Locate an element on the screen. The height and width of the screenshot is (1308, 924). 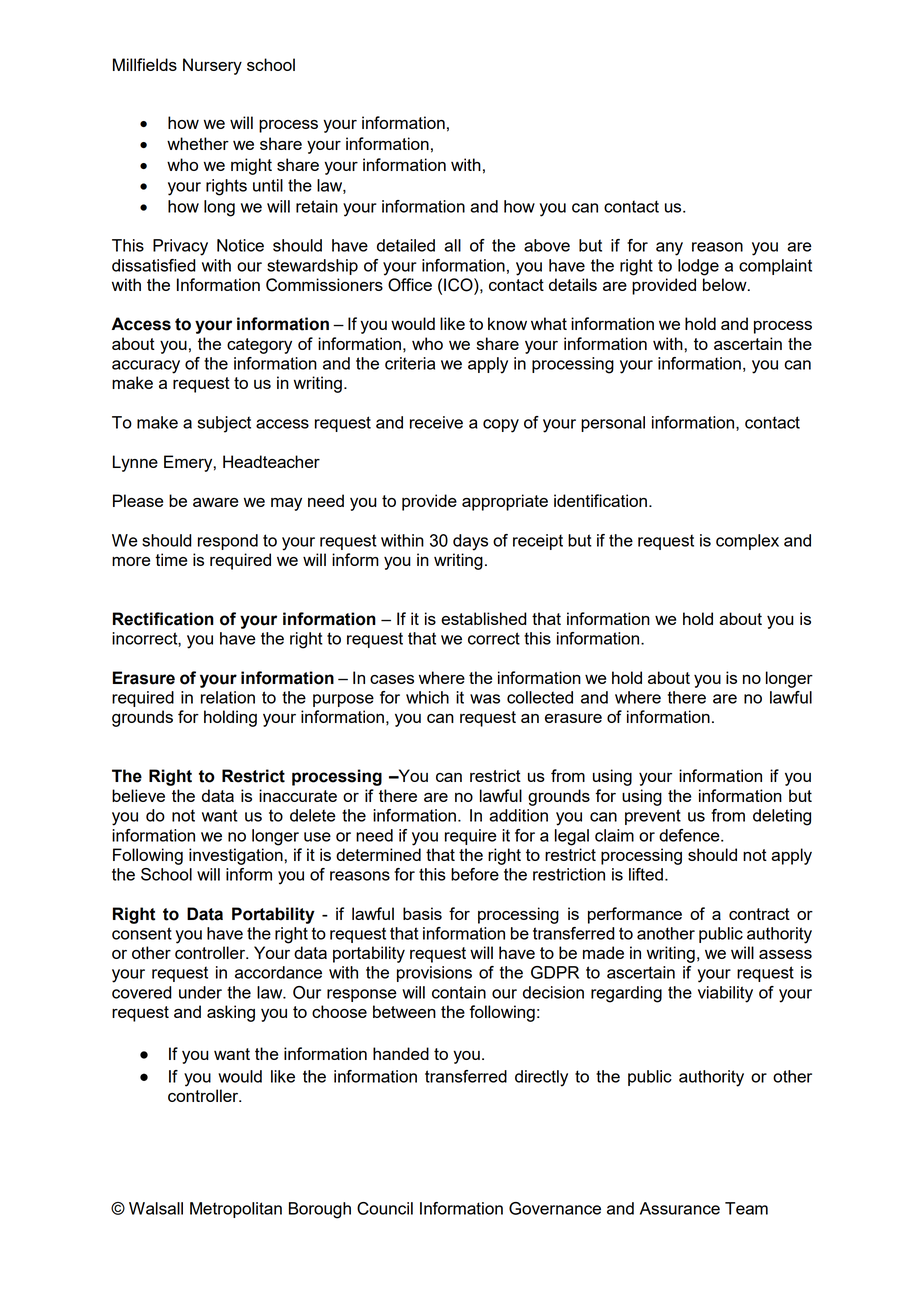
Nursery is located at coordinates (212, 66).
